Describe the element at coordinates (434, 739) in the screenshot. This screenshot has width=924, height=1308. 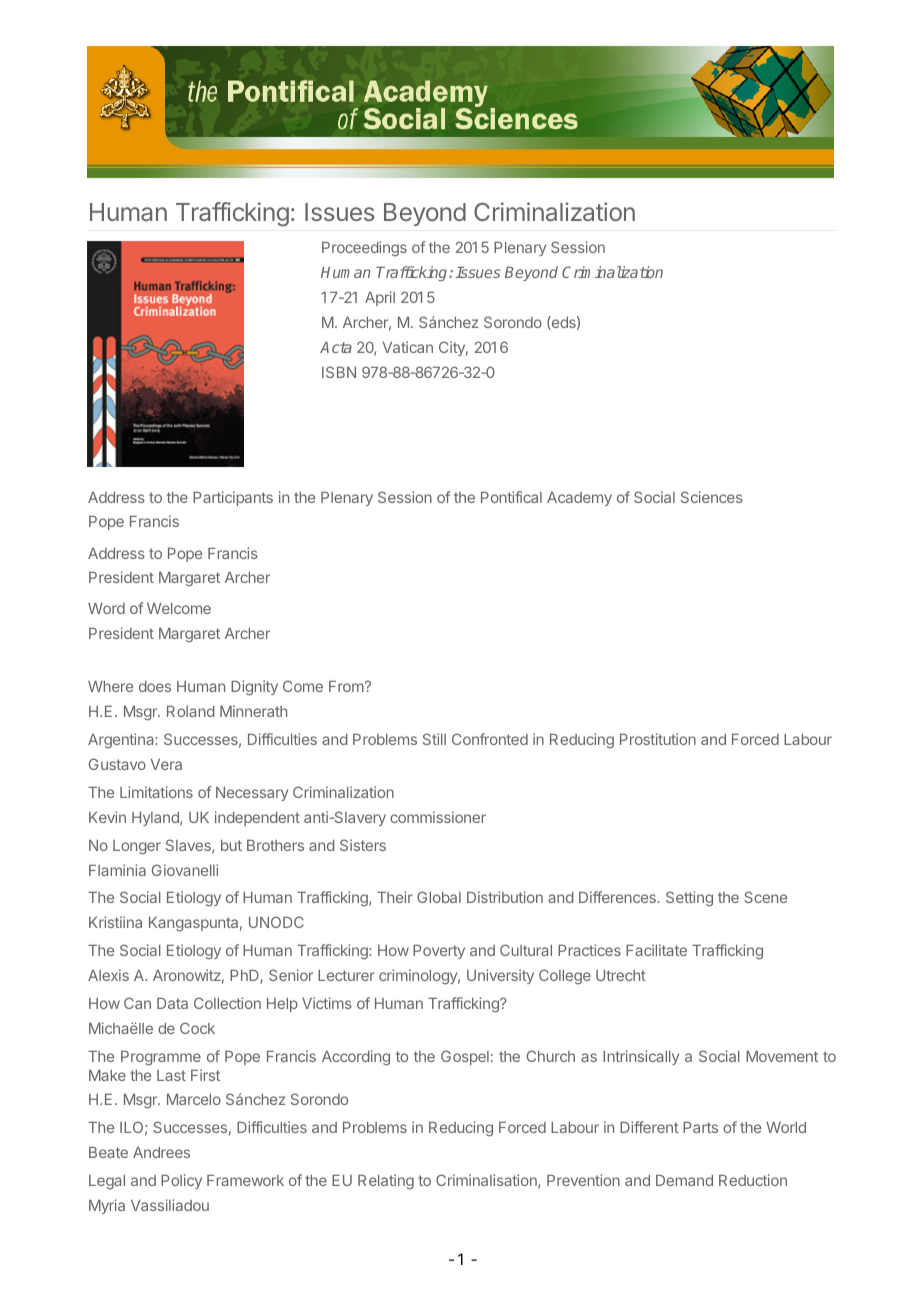
I see `Still` at that location.
